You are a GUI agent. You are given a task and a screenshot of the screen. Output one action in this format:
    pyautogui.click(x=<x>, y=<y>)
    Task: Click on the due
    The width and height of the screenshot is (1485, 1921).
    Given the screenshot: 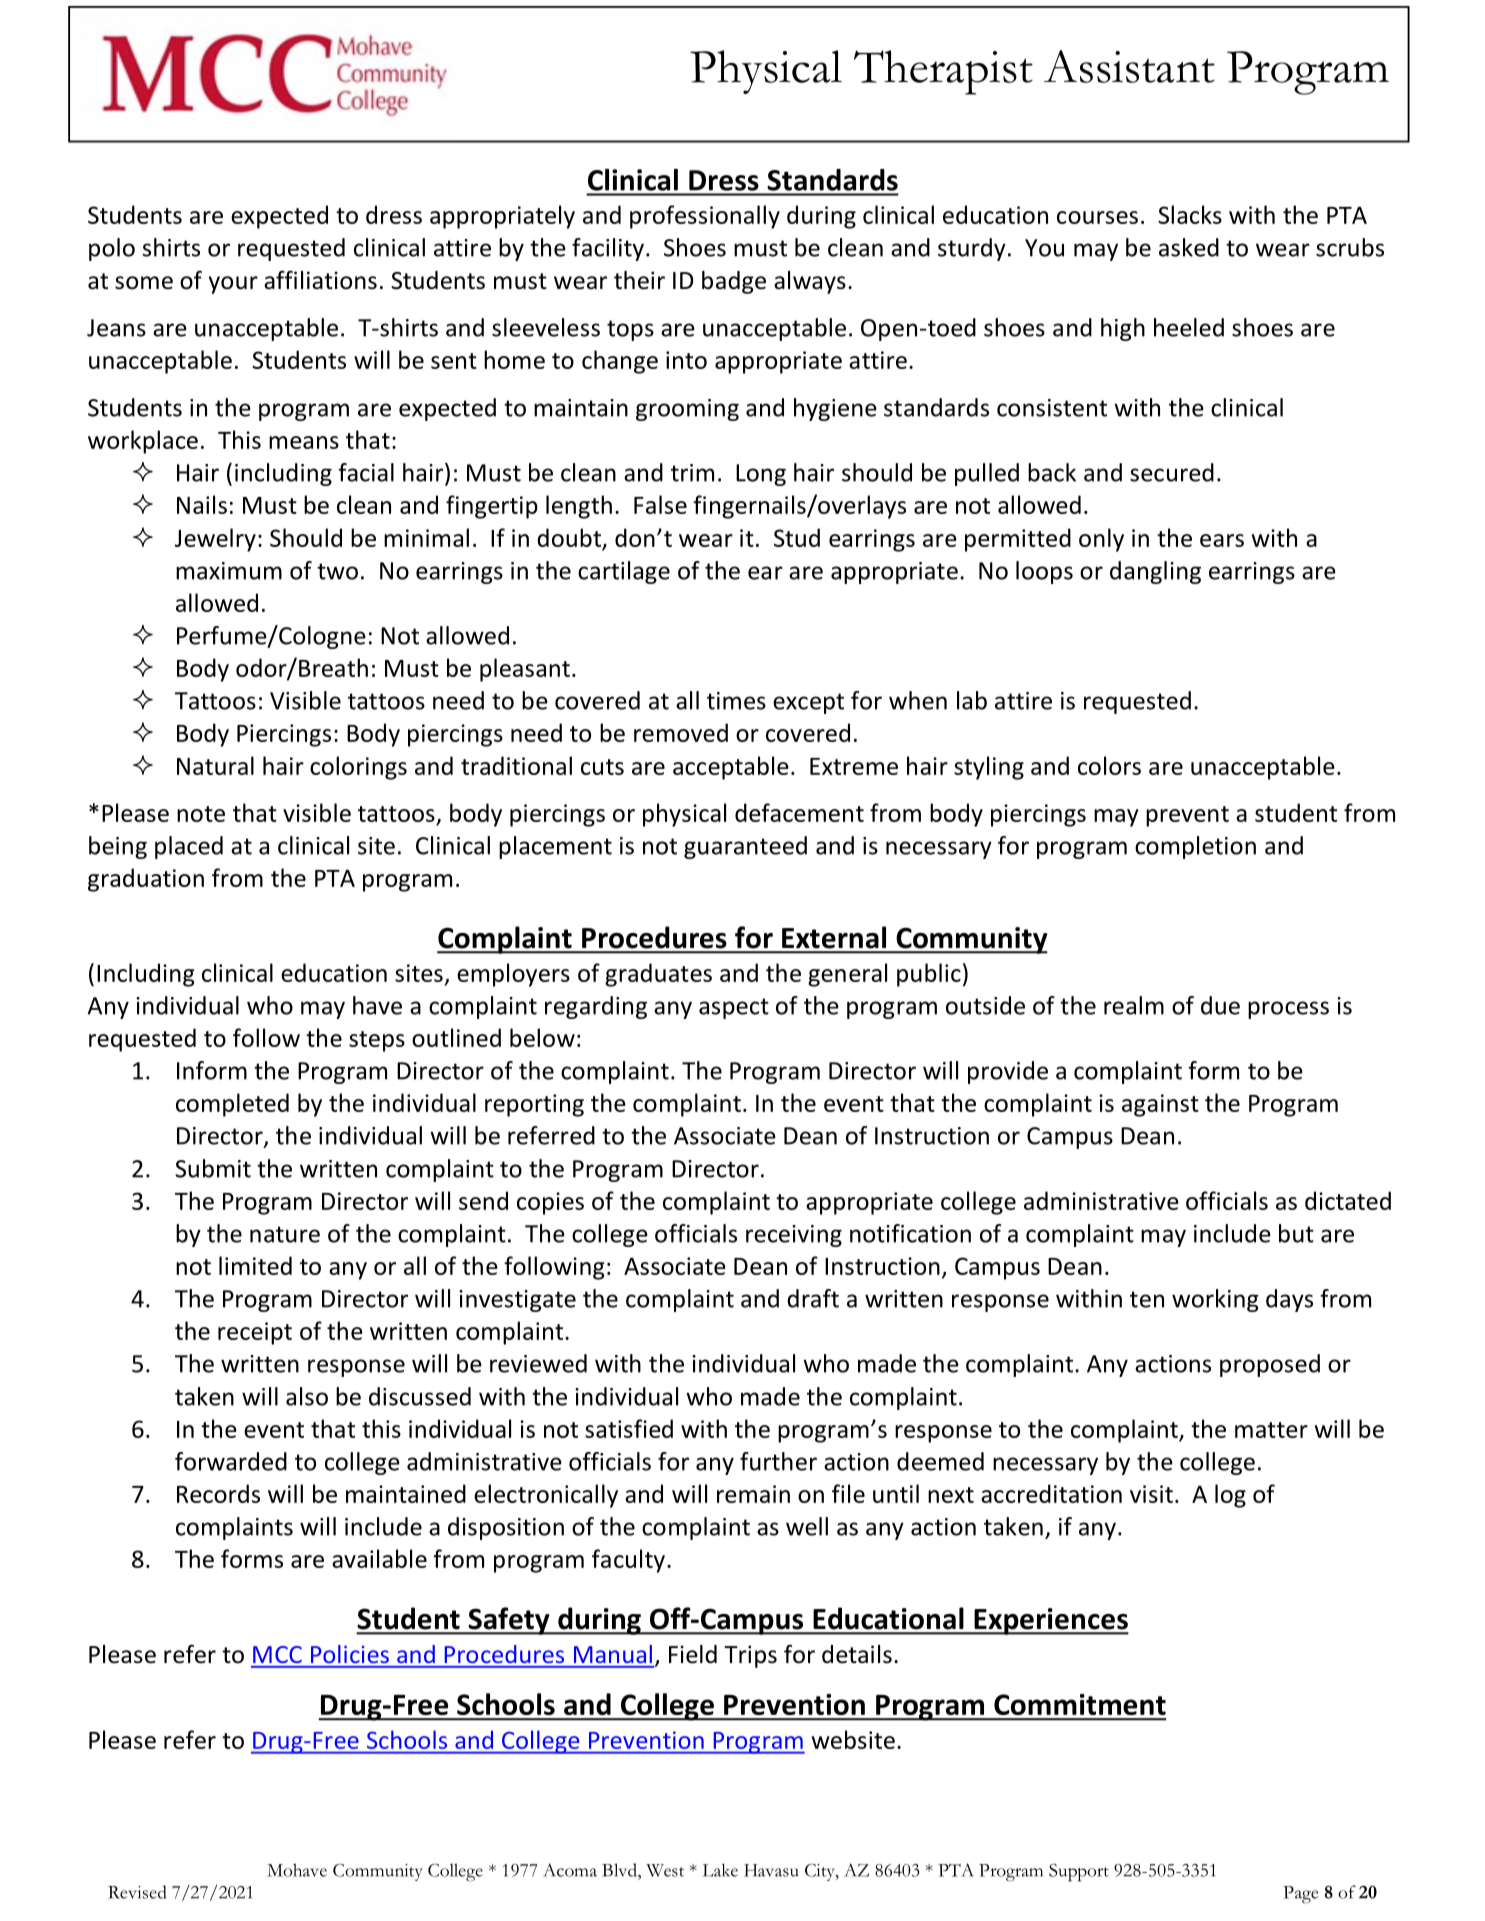 What is the action you would take?
    pyautogui.click(x=1220, y=1005)
